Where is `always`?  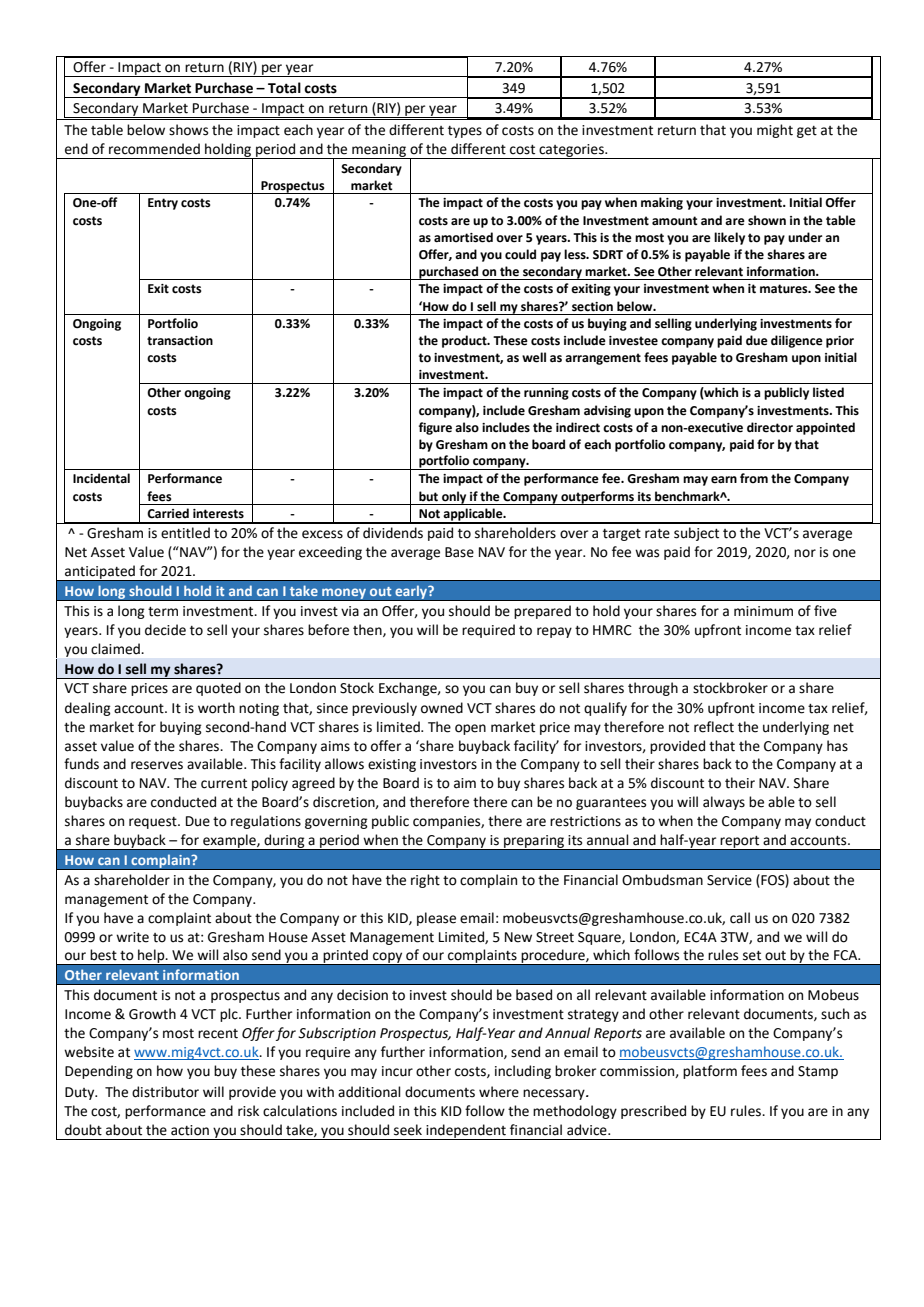 always is located at coordinates (724, 803).
